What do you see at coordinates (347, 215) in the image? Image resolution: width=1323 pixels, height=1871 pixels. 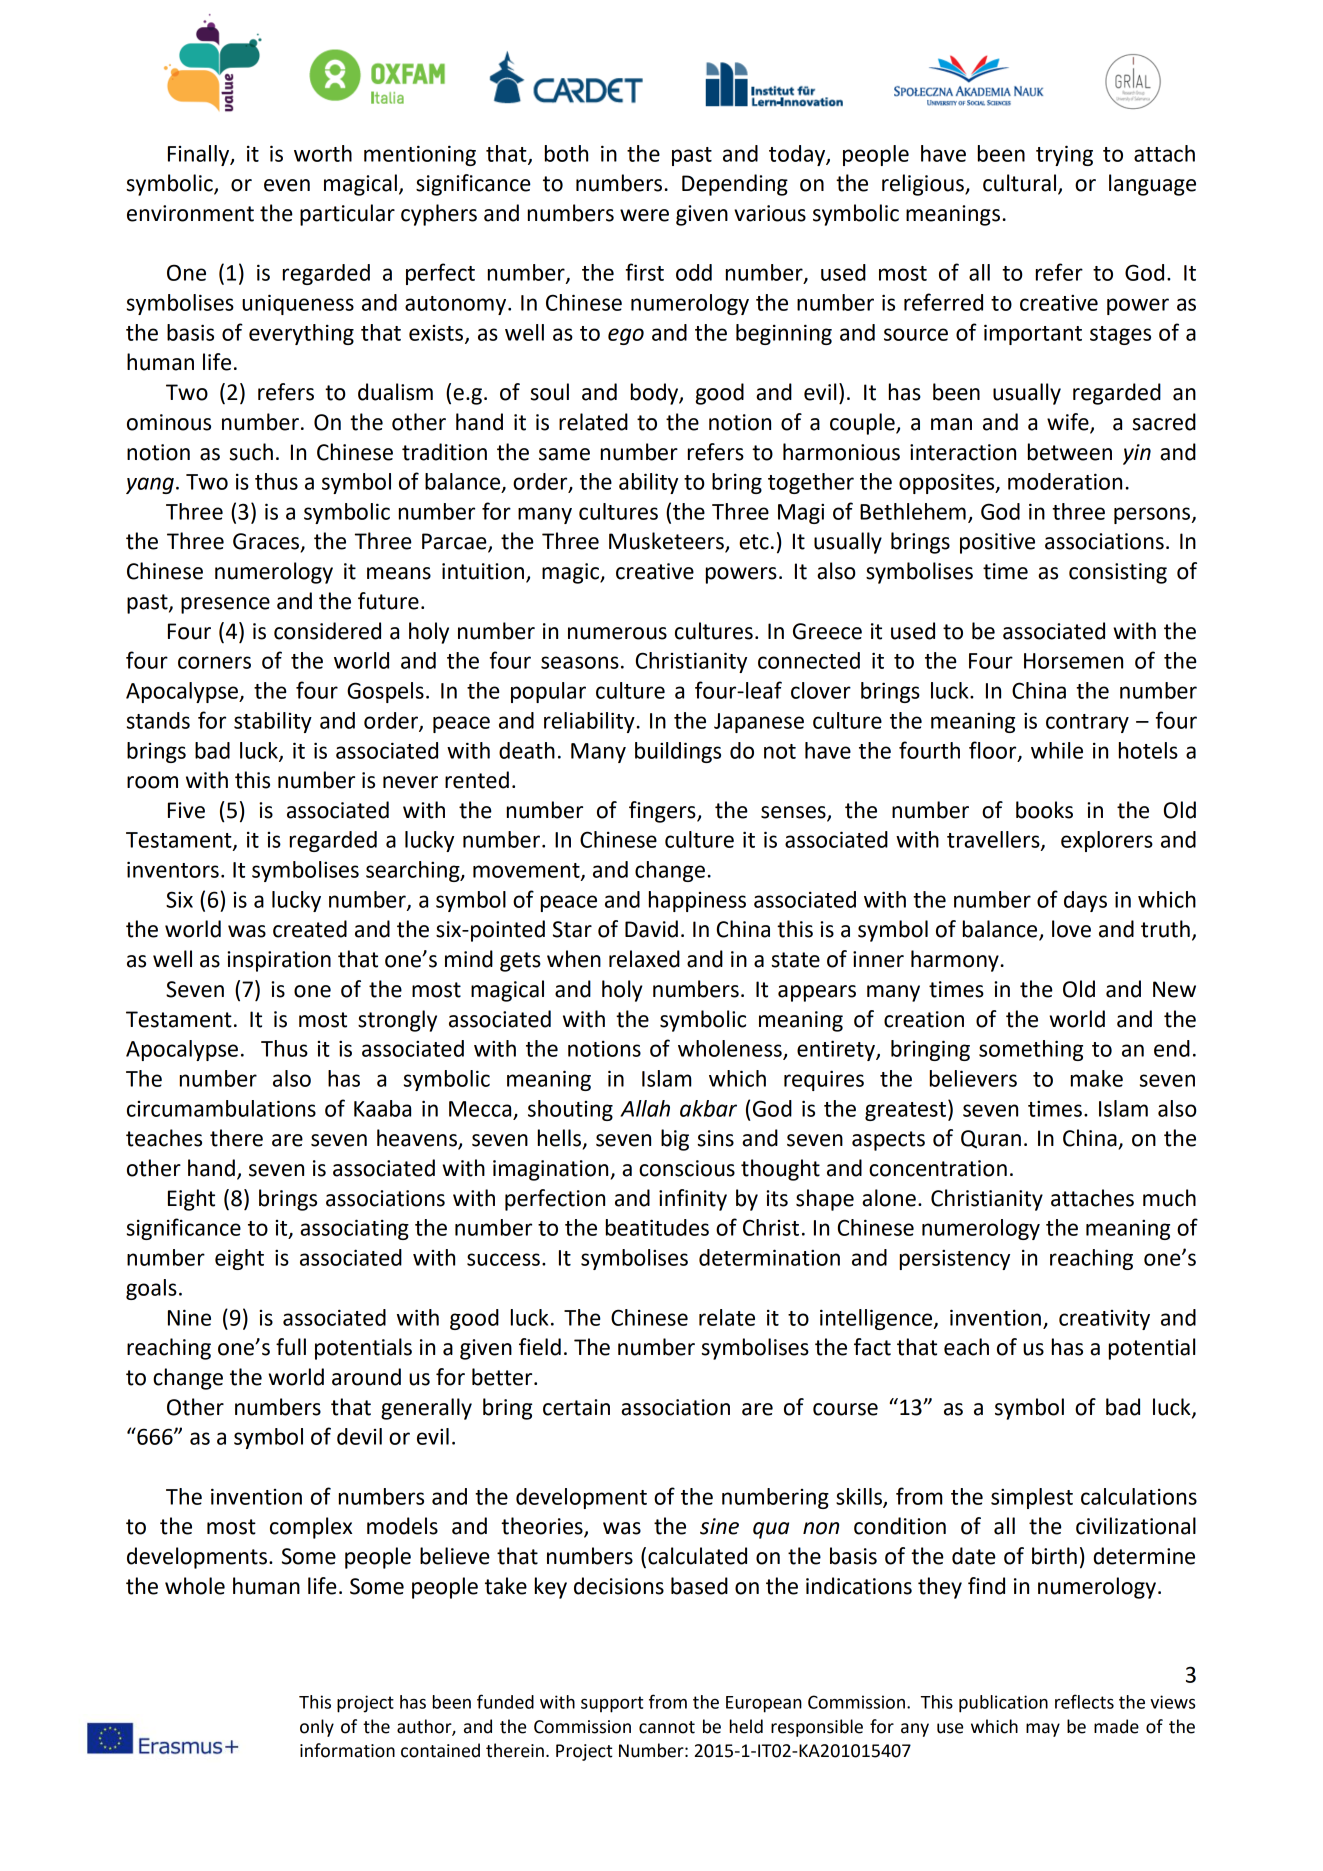 I see `particular` at bounding box center [347, 215].
